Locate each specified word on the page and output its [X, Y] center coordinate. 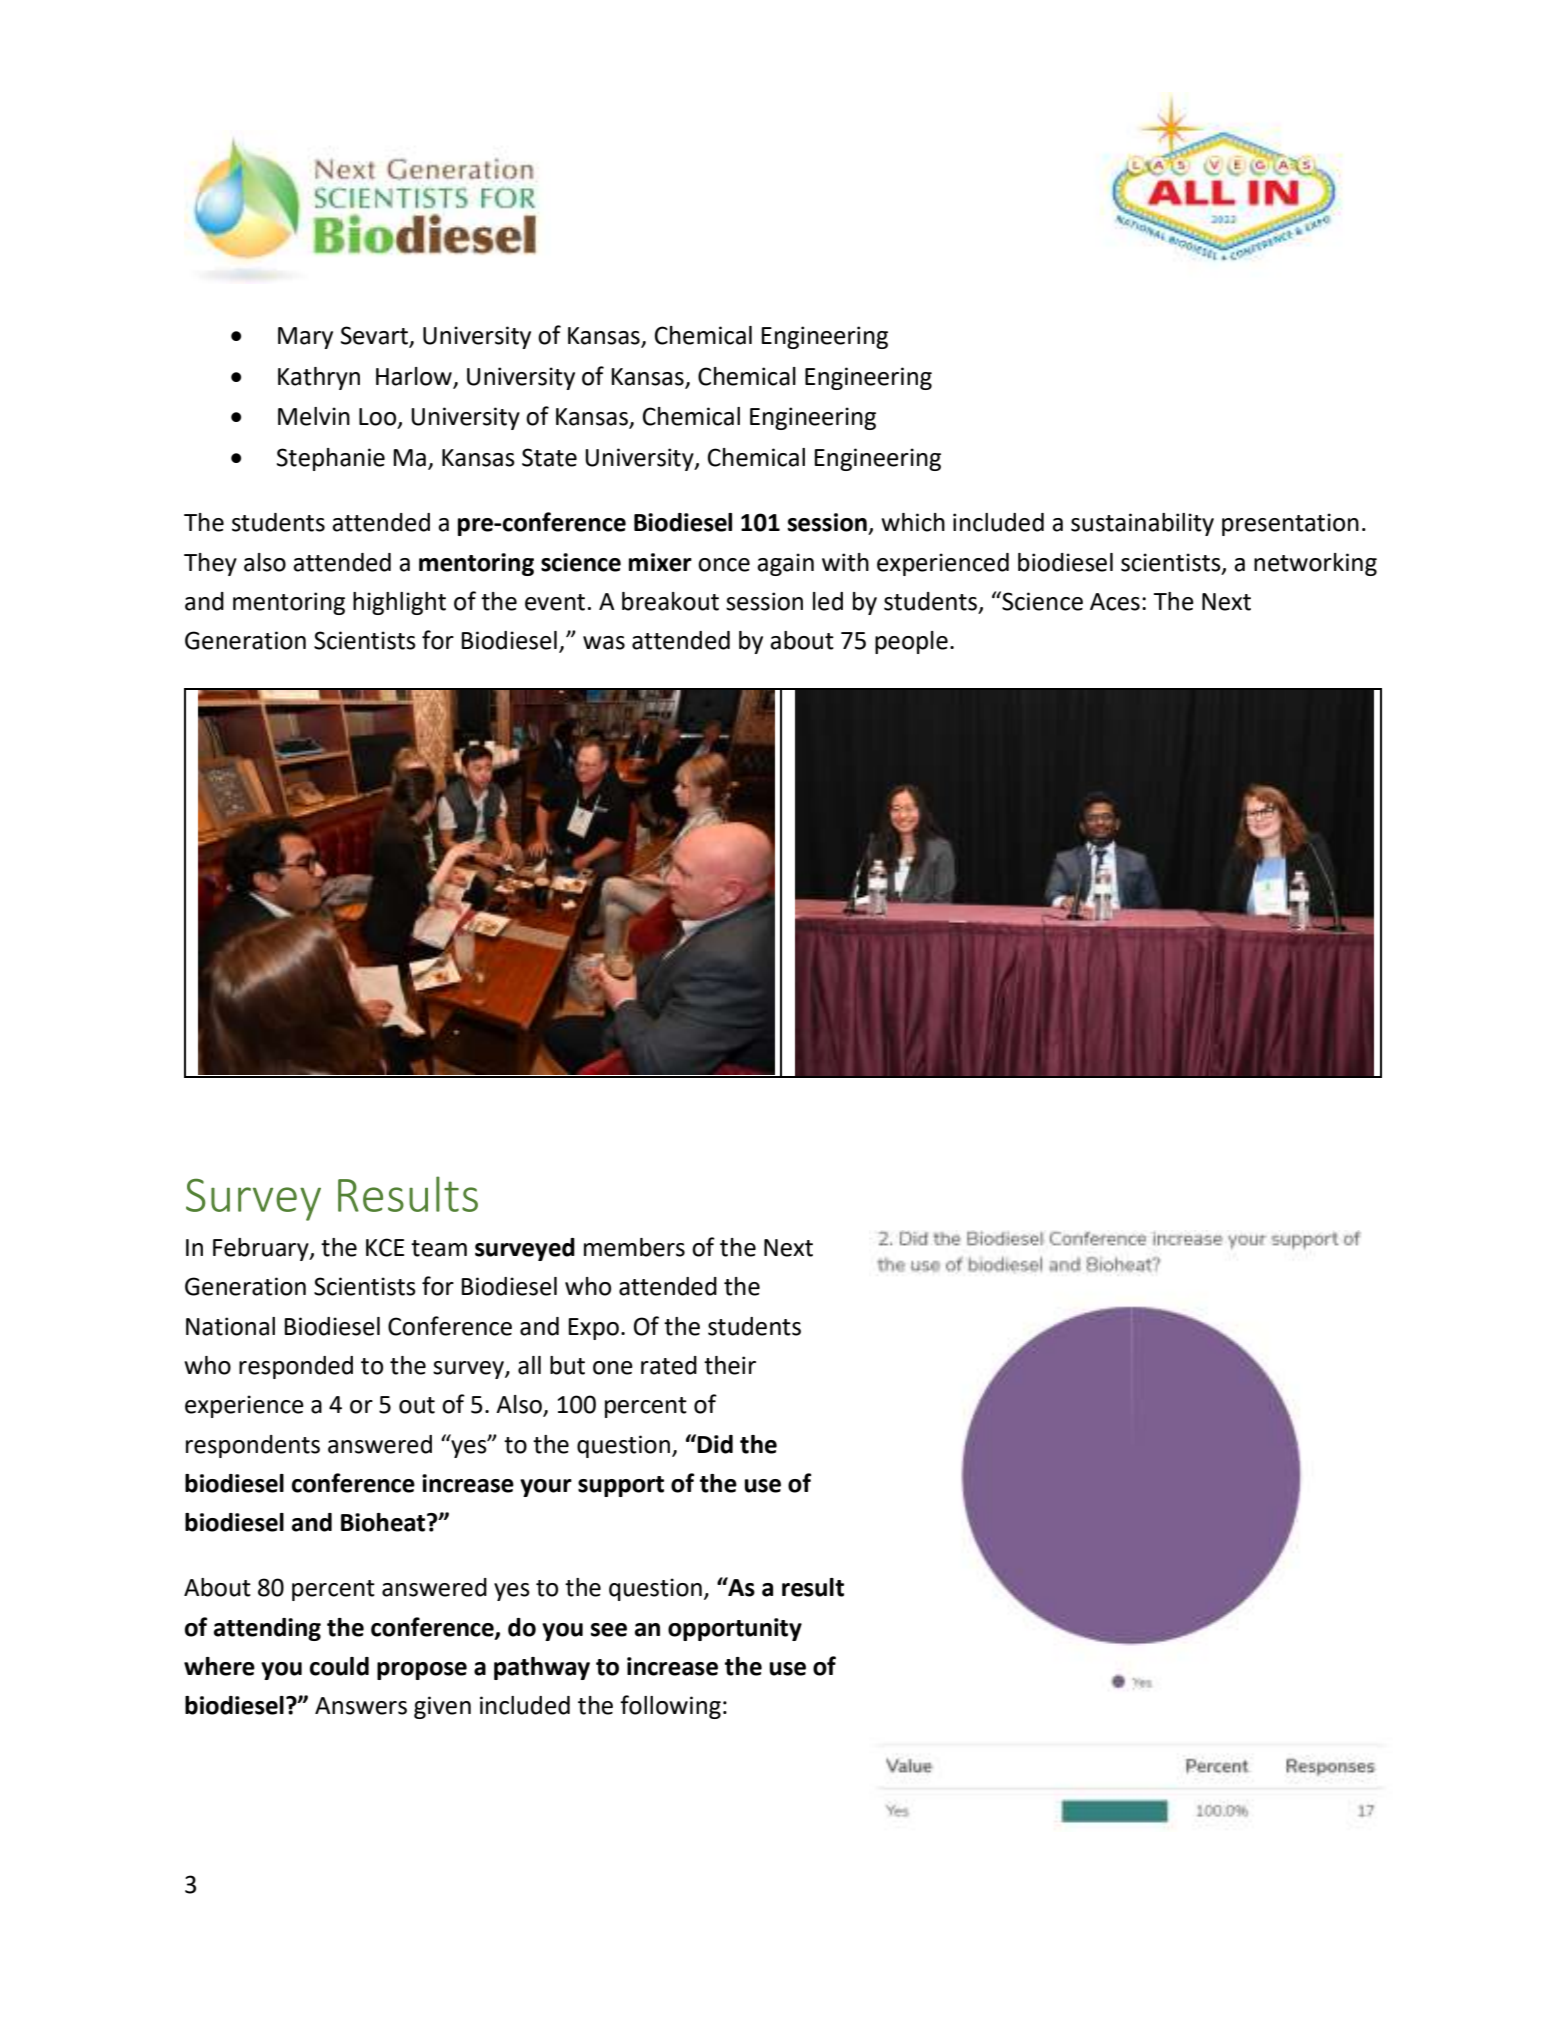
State [549, 457]
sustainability [1142, 524]
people [911, 642]
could [339, 1666]
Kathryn [319, 378]
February [262, 1249]
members [634, 1247]
